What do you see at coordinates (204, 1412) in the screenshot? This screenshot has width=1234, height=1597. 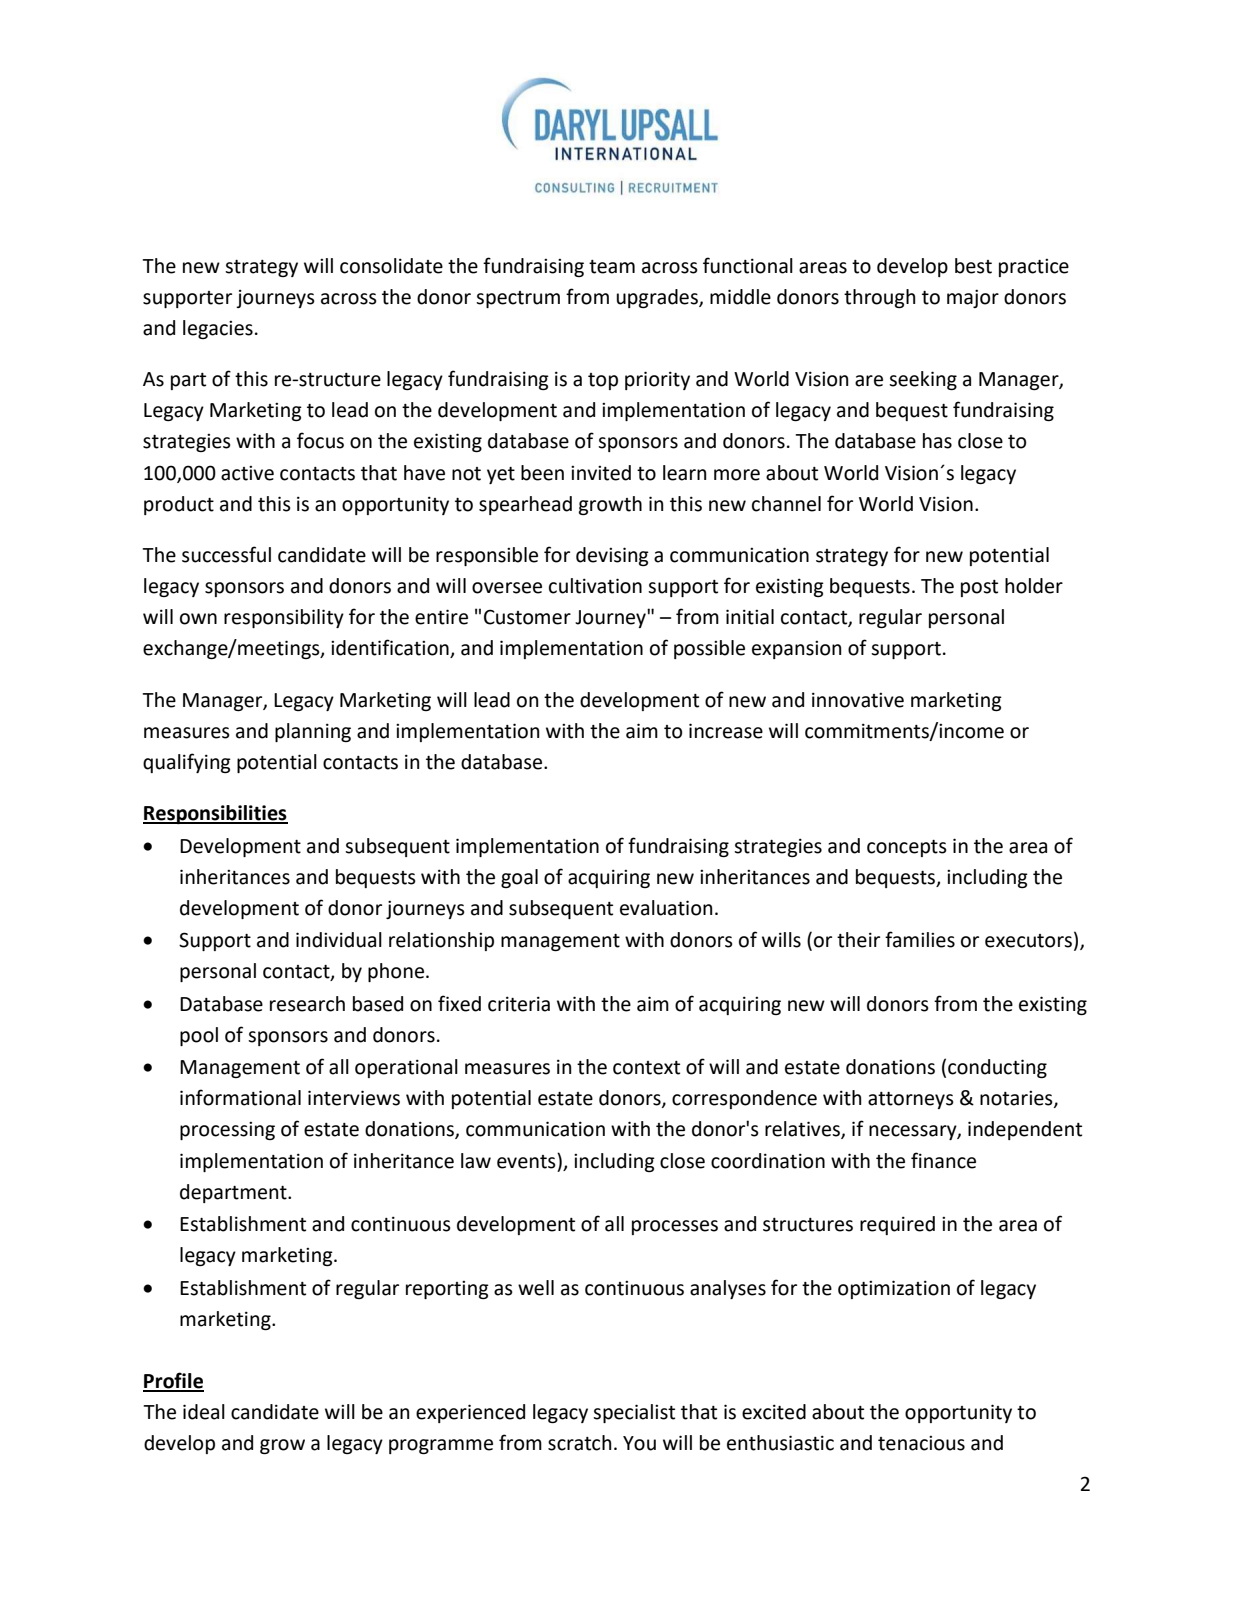 I see `ideal` at bounding box center [204, 1412].
